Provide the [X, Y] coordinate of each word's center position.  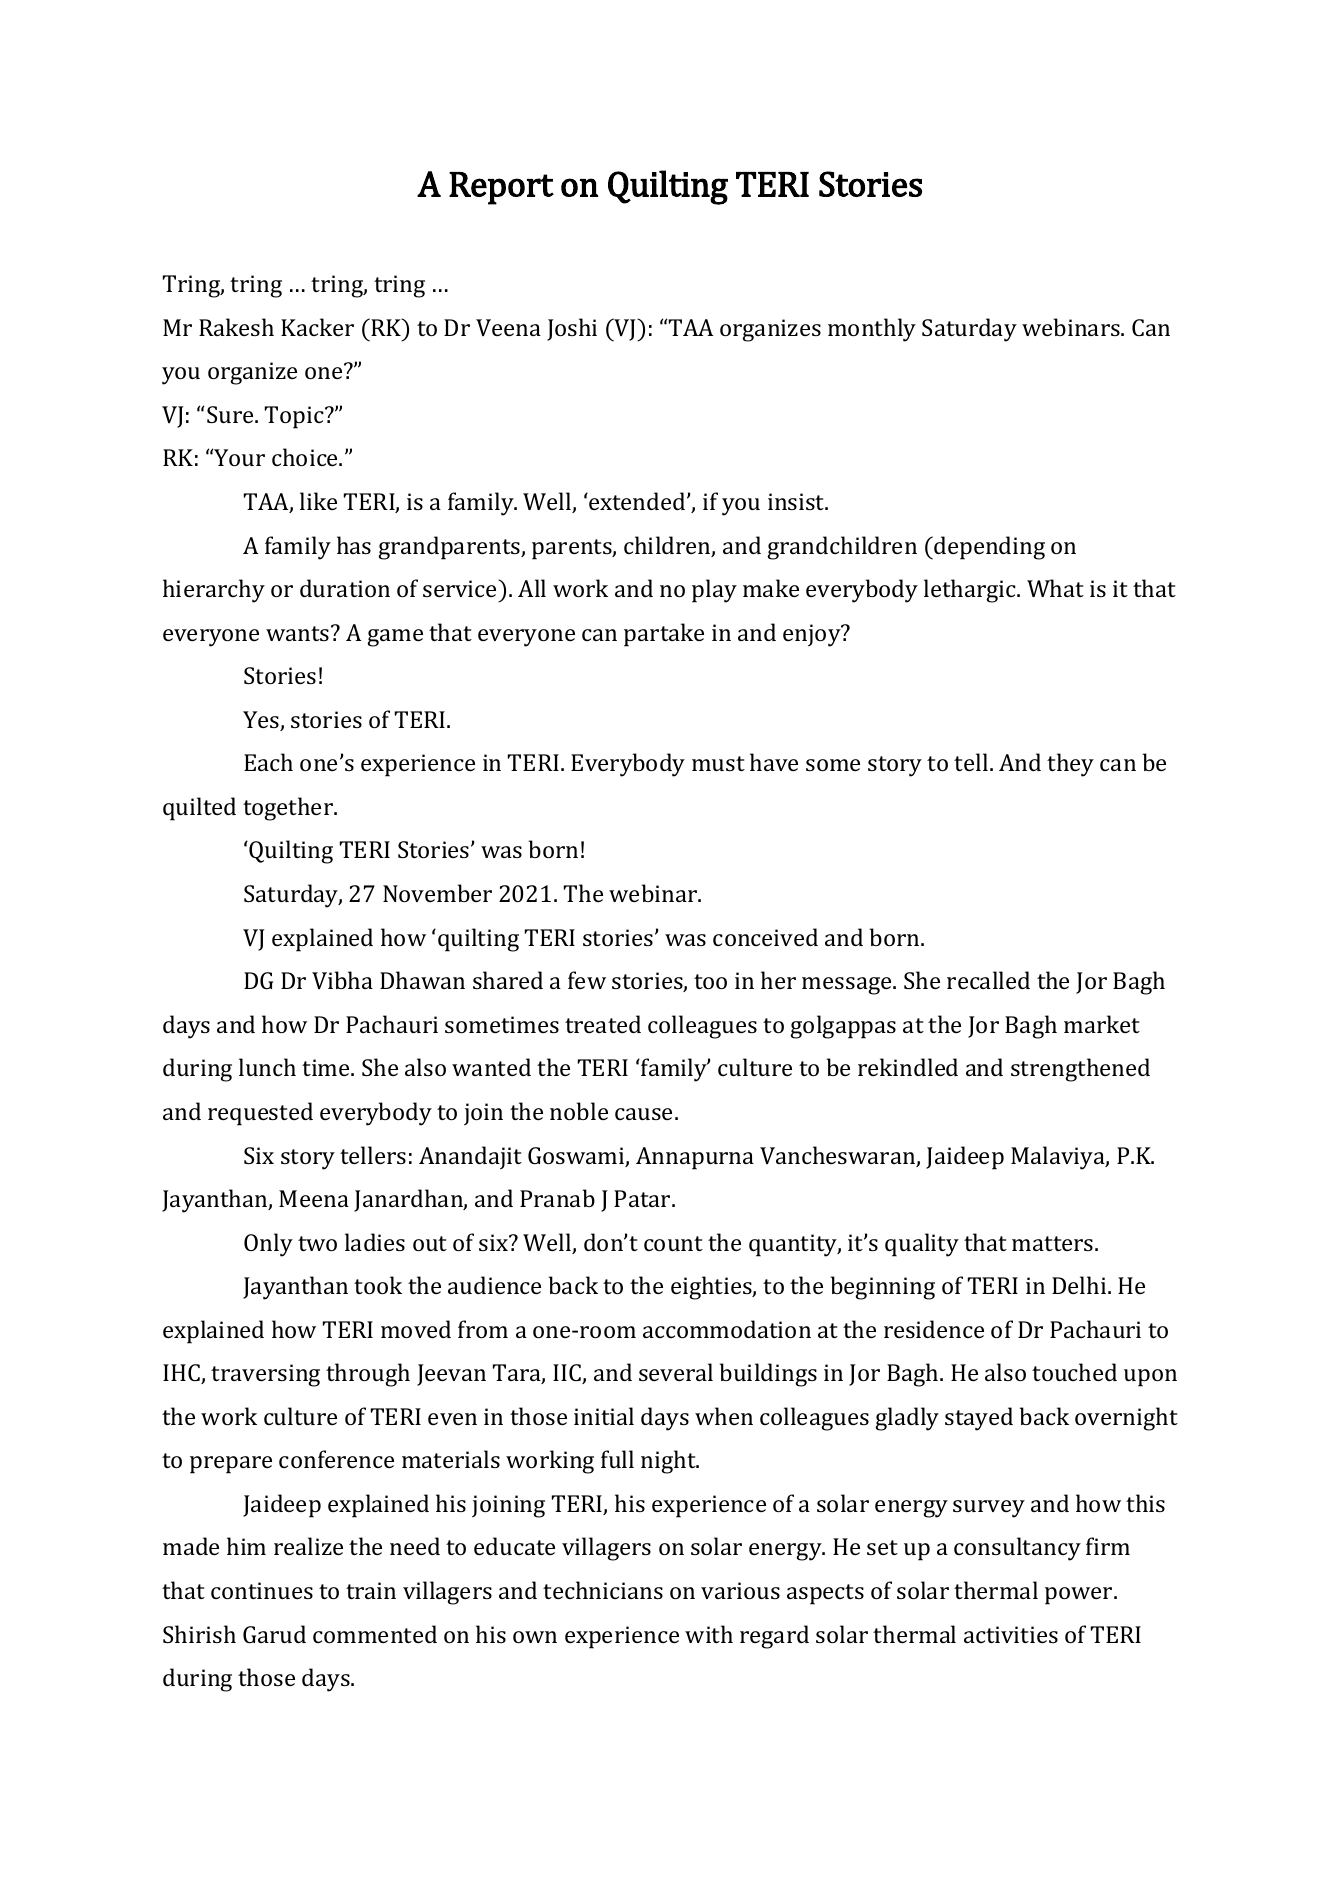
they [1070, 765]
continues [262, 1590]
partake [664, 635]
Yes [262, 721]
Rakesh [236, 327]
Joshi [572, 329]
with [709, 1634]
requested [260, 1114]
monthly [872, 330]
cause [643, 1114]
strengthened [1080, 1070]
